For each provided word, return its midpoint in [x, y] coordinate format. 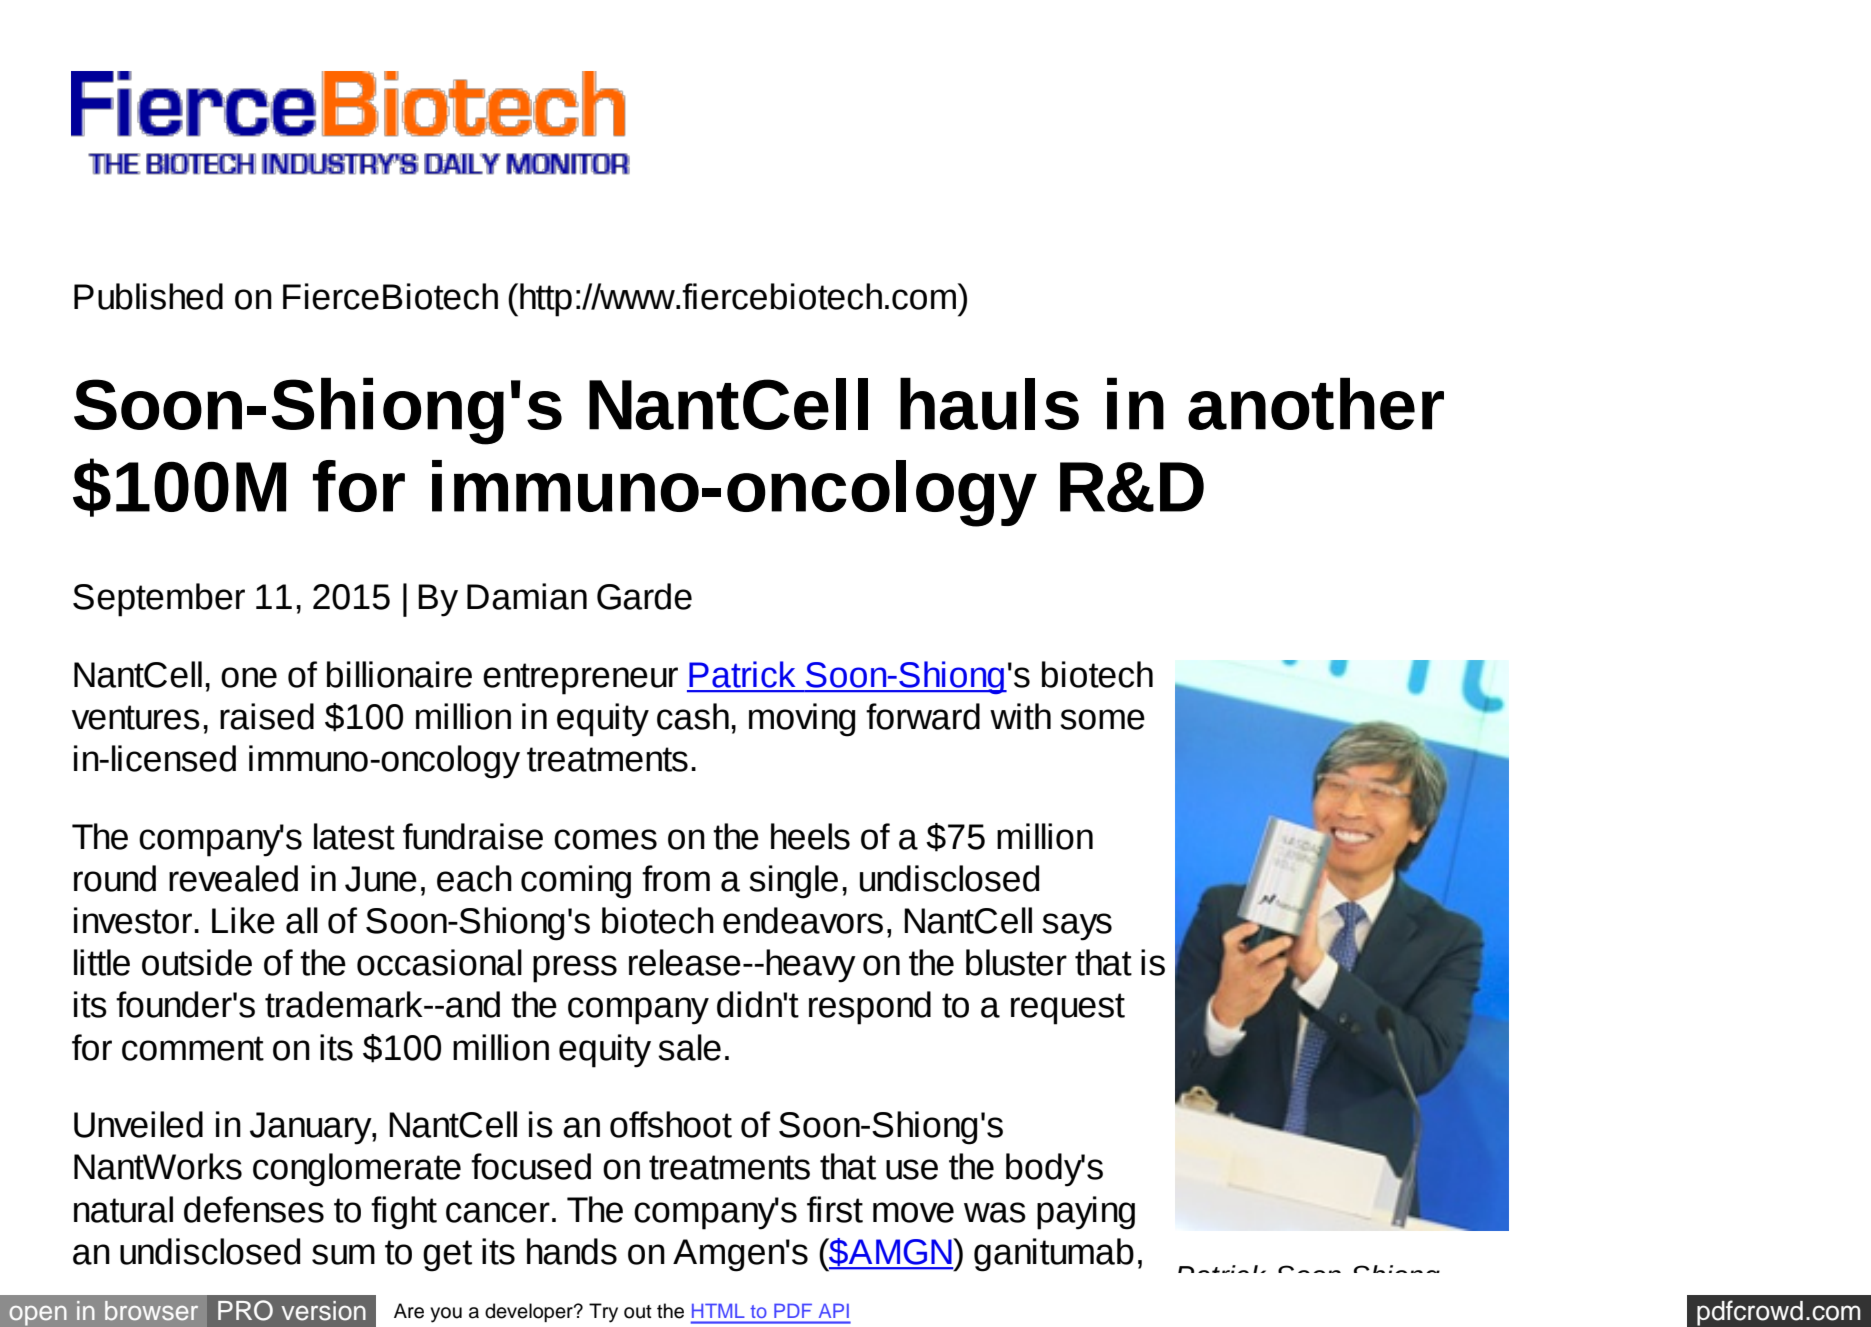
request [1068, 1009]
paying [1086, 1213]
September [159, 600]
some [1102, 719]
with [1020, 716]
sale [689, 1047]
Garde [644, 596]
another [1316, 403]
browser [151, 1310]
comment [193, 1048]
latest [354, 836]
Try [603, 1313]
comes [605, 839]
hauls [989, 403]
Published [148, 296]
